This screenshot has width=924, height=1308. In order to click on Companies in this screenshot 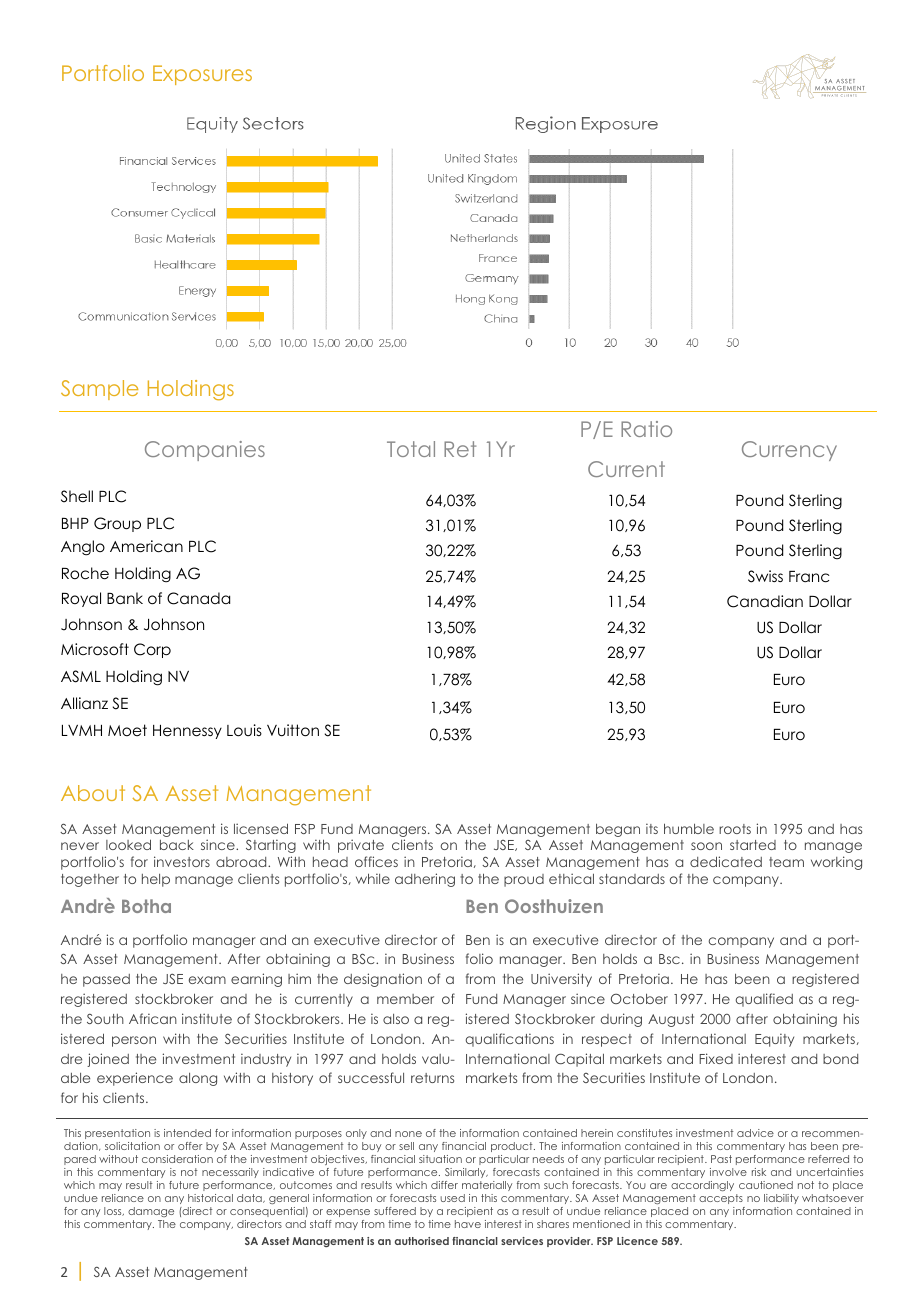, I will do `click(205, 451)`.
